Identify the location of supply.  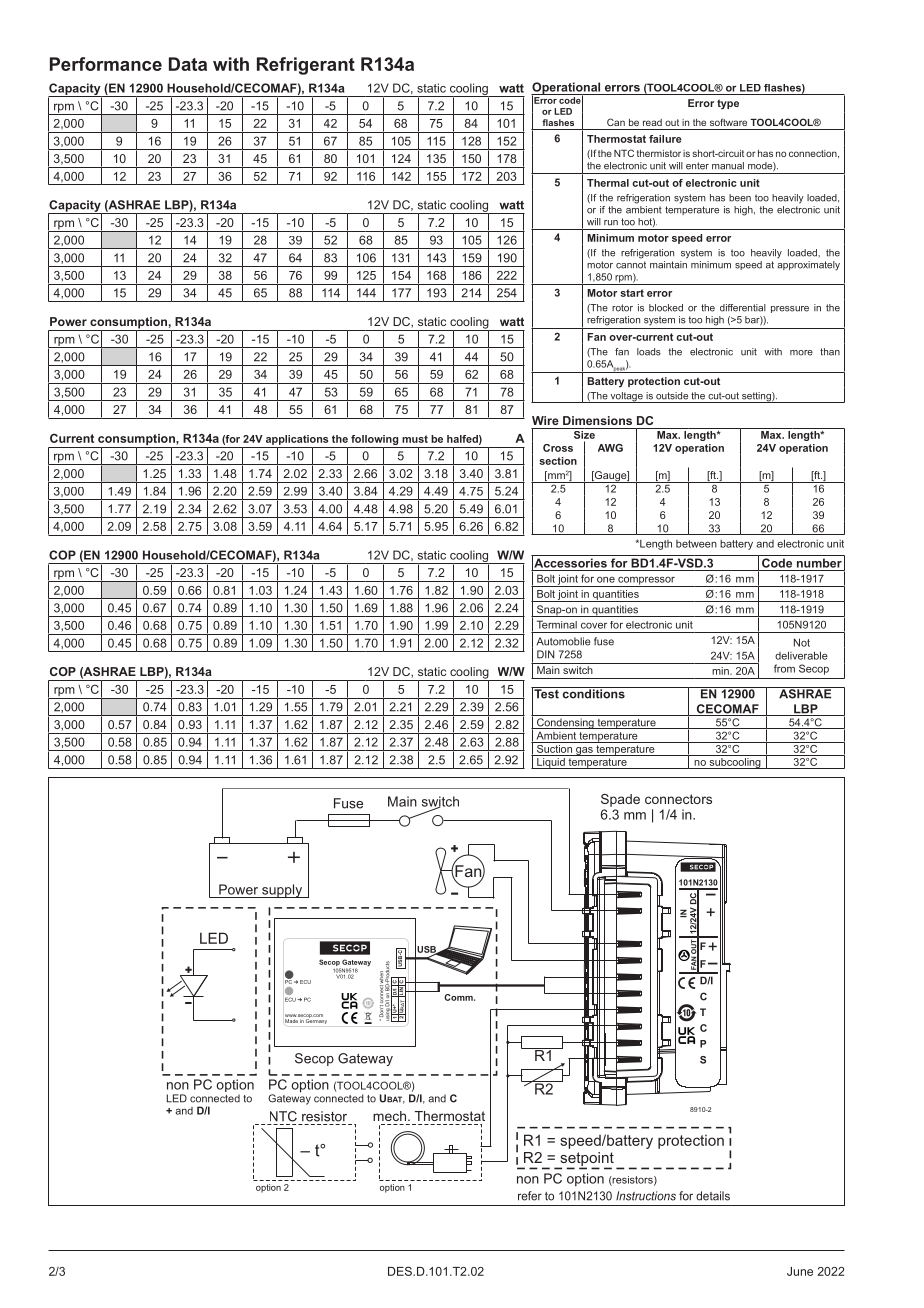
(282, 891).
